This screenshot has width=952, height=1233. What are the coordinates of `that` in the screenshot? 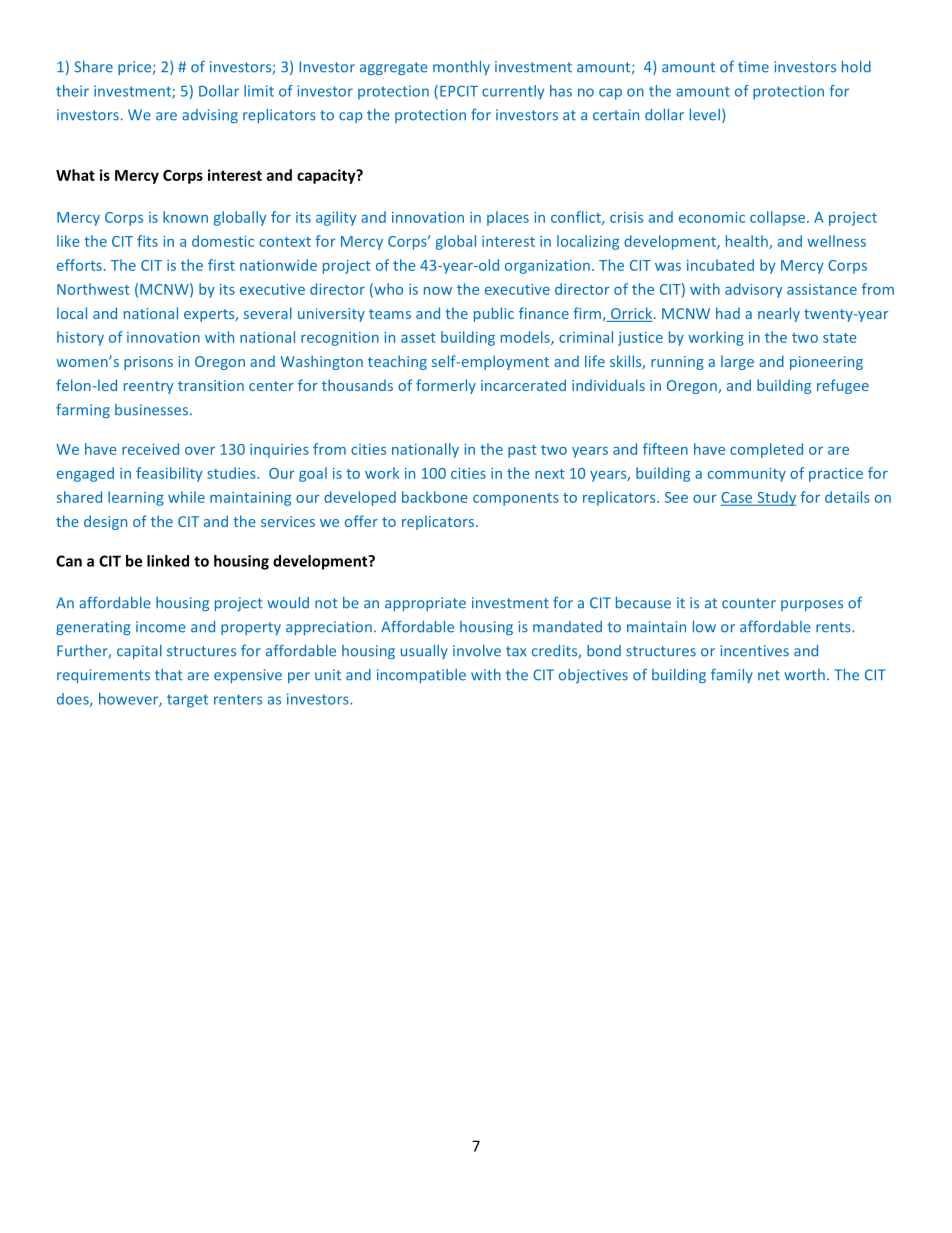 It's located at (169, 675).
